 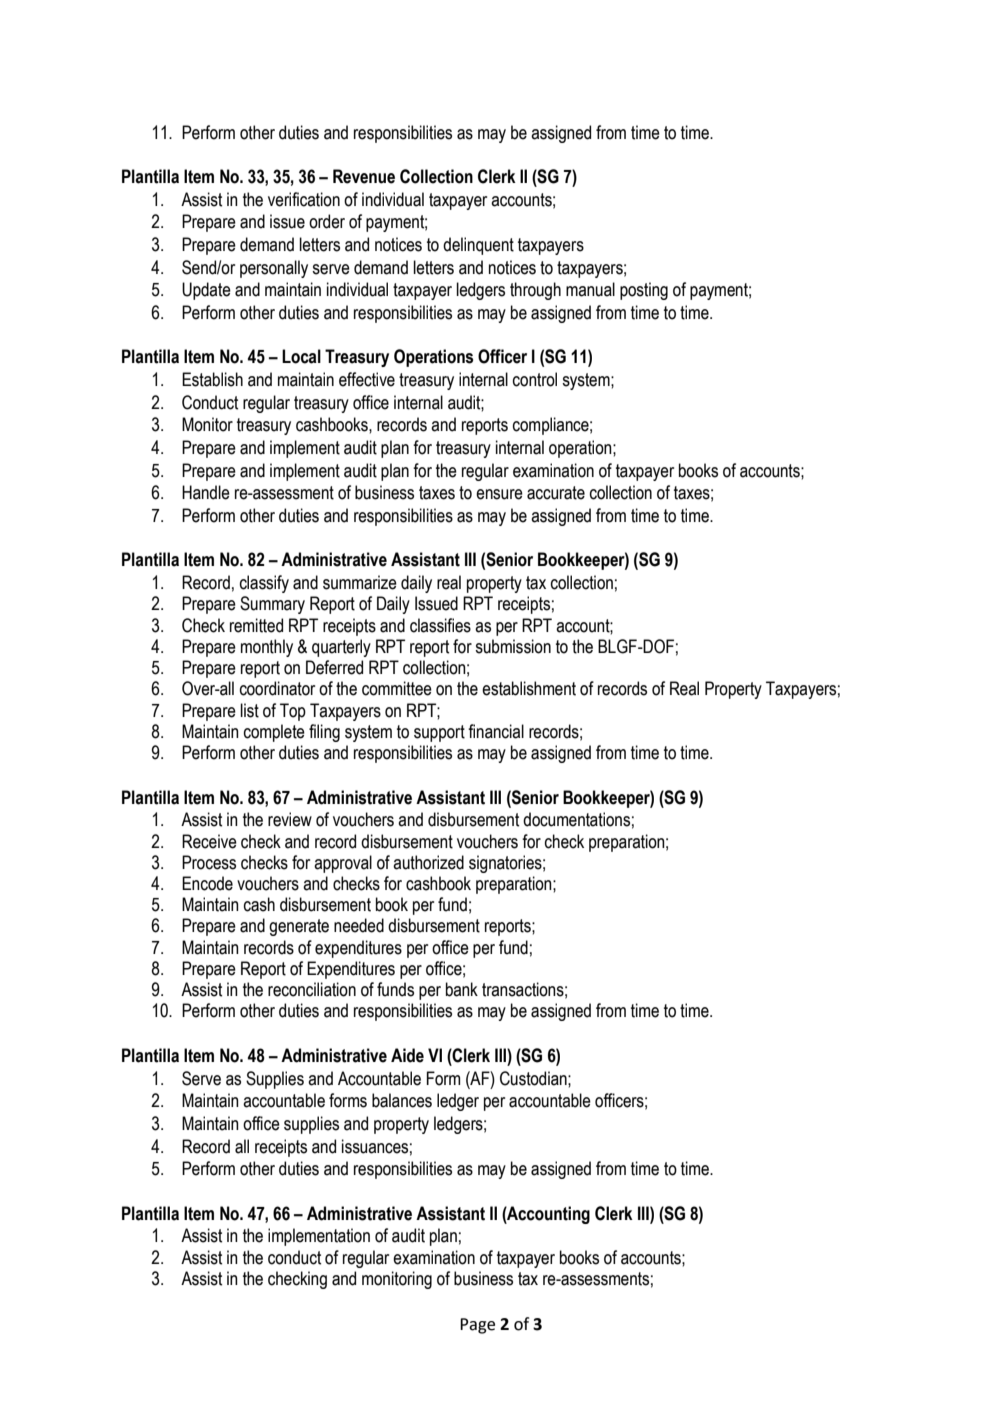 I want to click on support, so click(x=439, y=733).
